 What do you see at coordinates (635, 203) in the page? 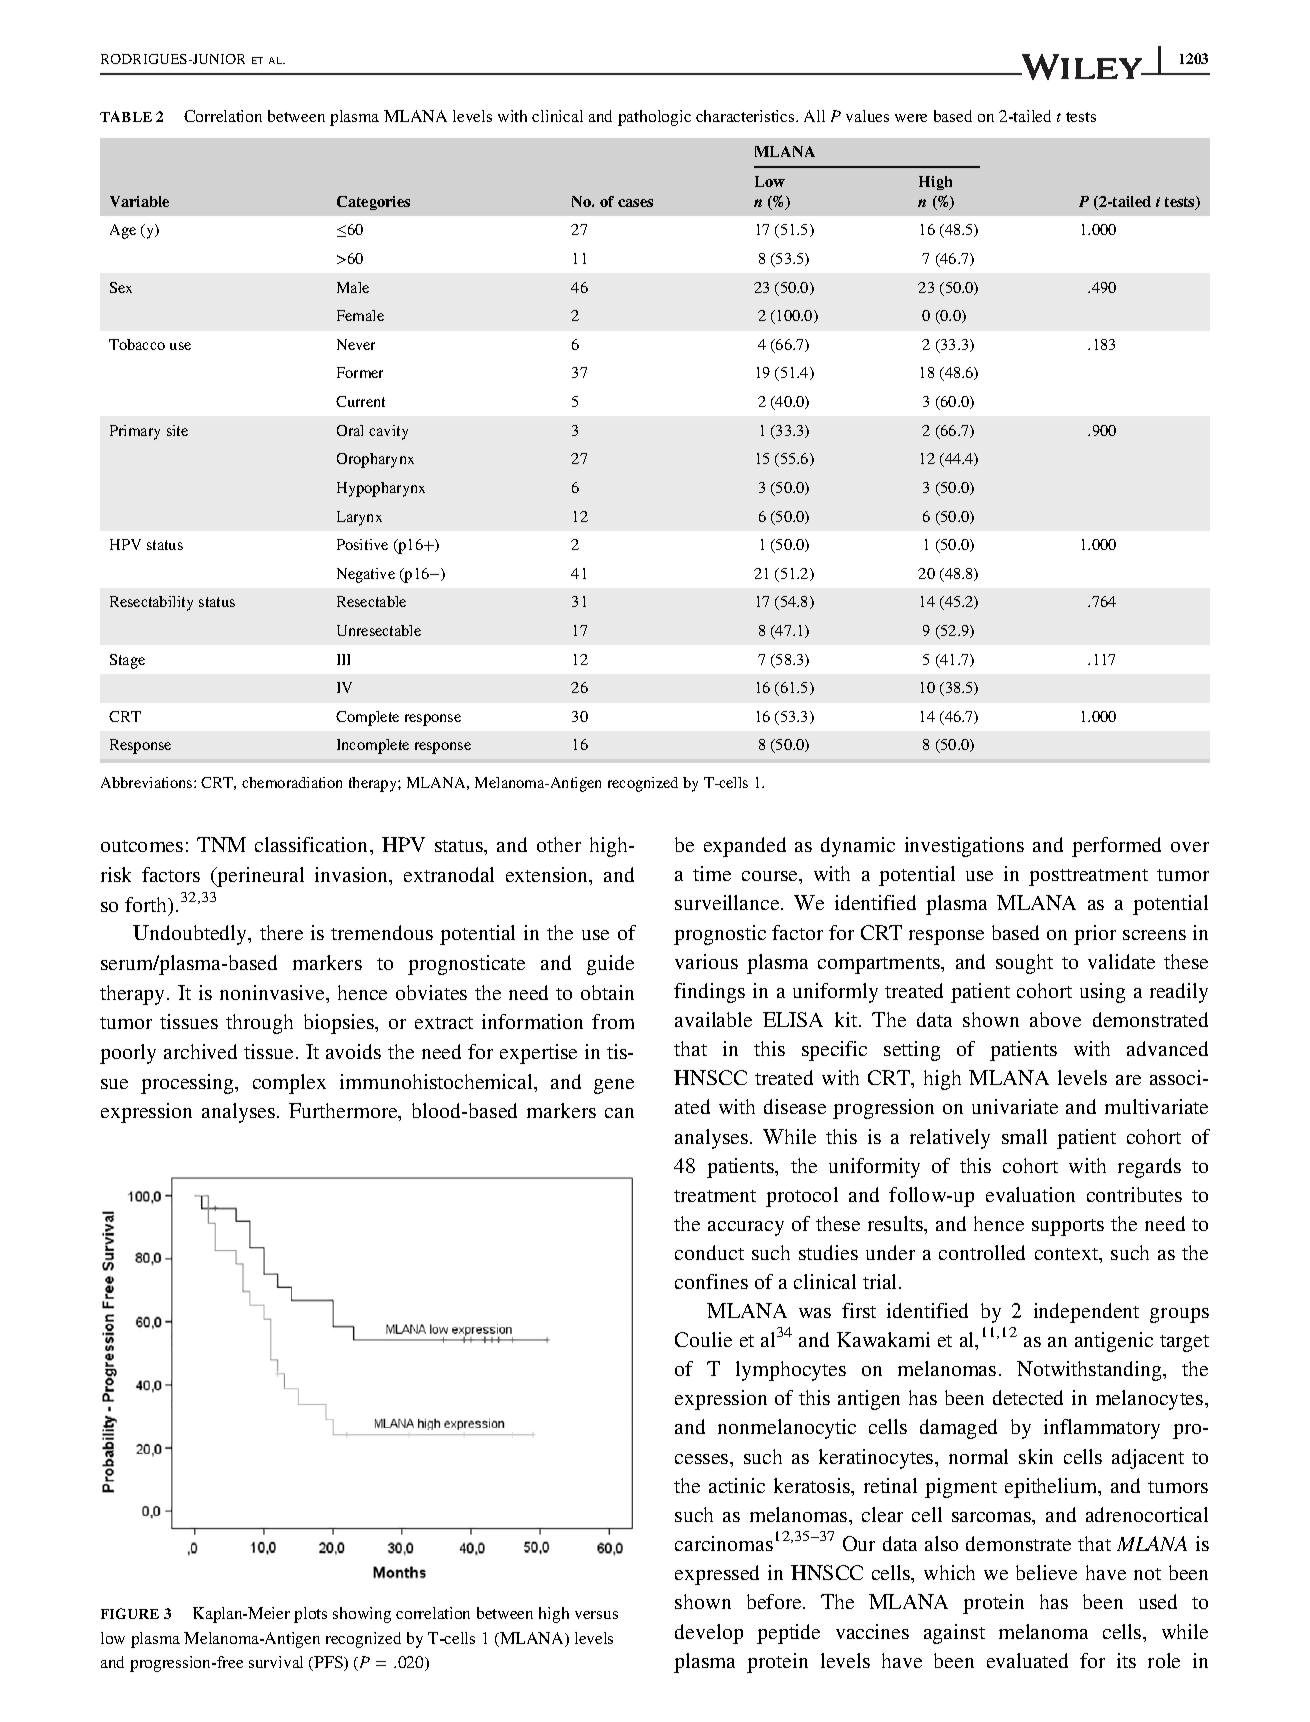
I see `cases` at bounding box center [635, 203].
